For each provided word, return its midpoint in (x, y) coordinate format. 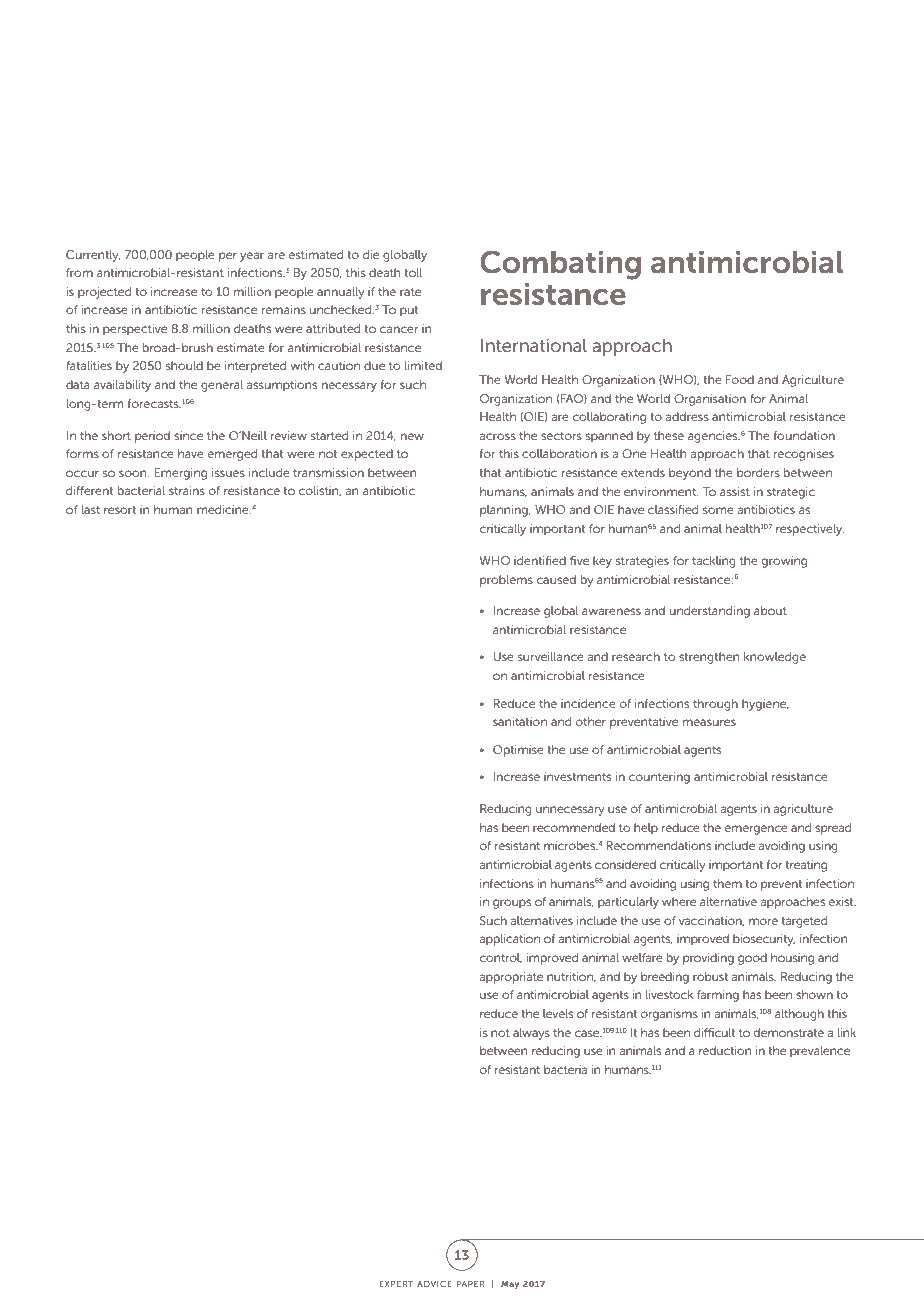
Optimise (518, 751)
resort (120, 510)
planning (505, 511)
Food (740, 379)
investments (577, 776)
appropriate (511, 978)
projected (104, 293)
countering (659, 778)
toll (413, 272)
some (718, 510)
